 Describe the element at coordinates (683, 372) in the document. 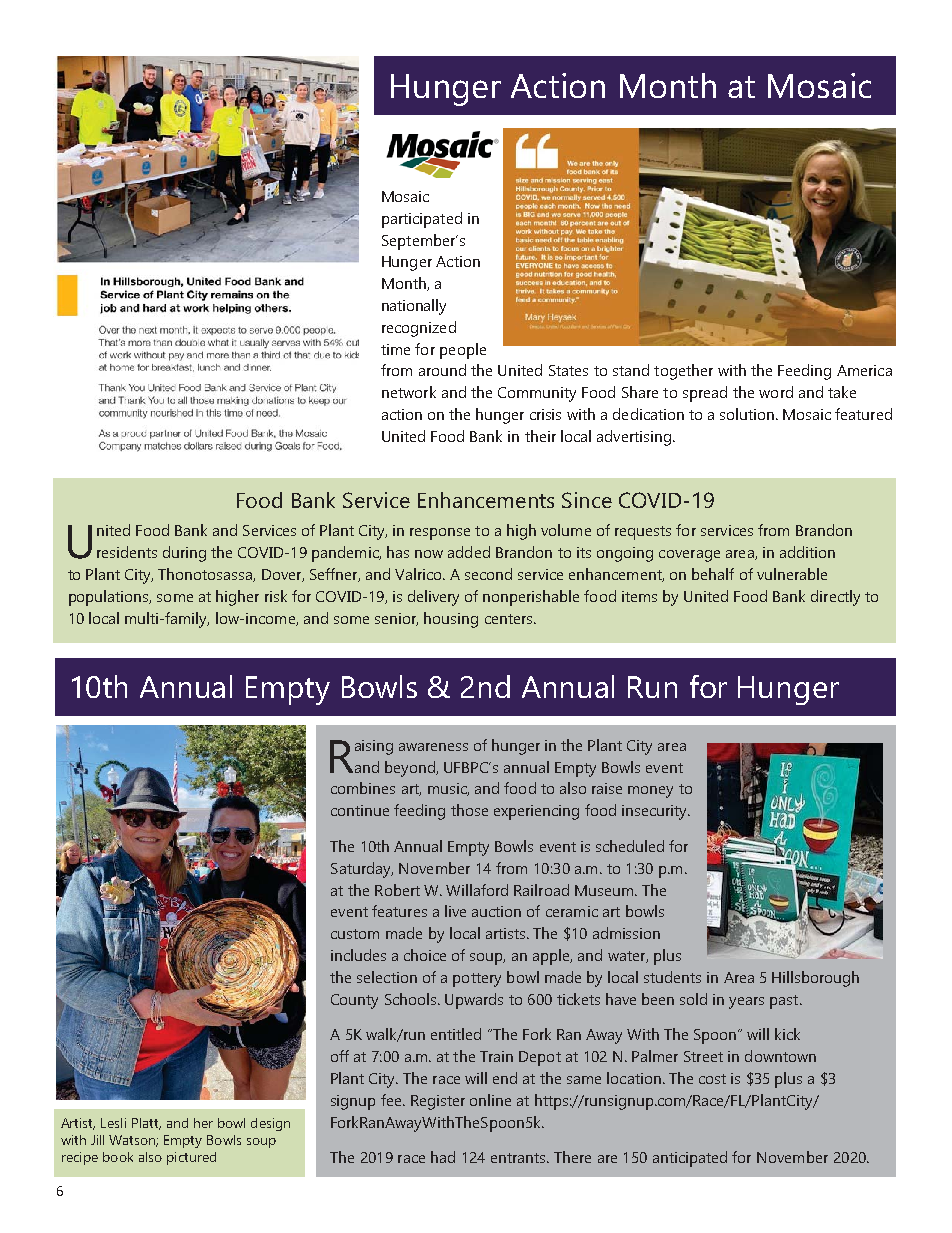

I see `together` at that location.
